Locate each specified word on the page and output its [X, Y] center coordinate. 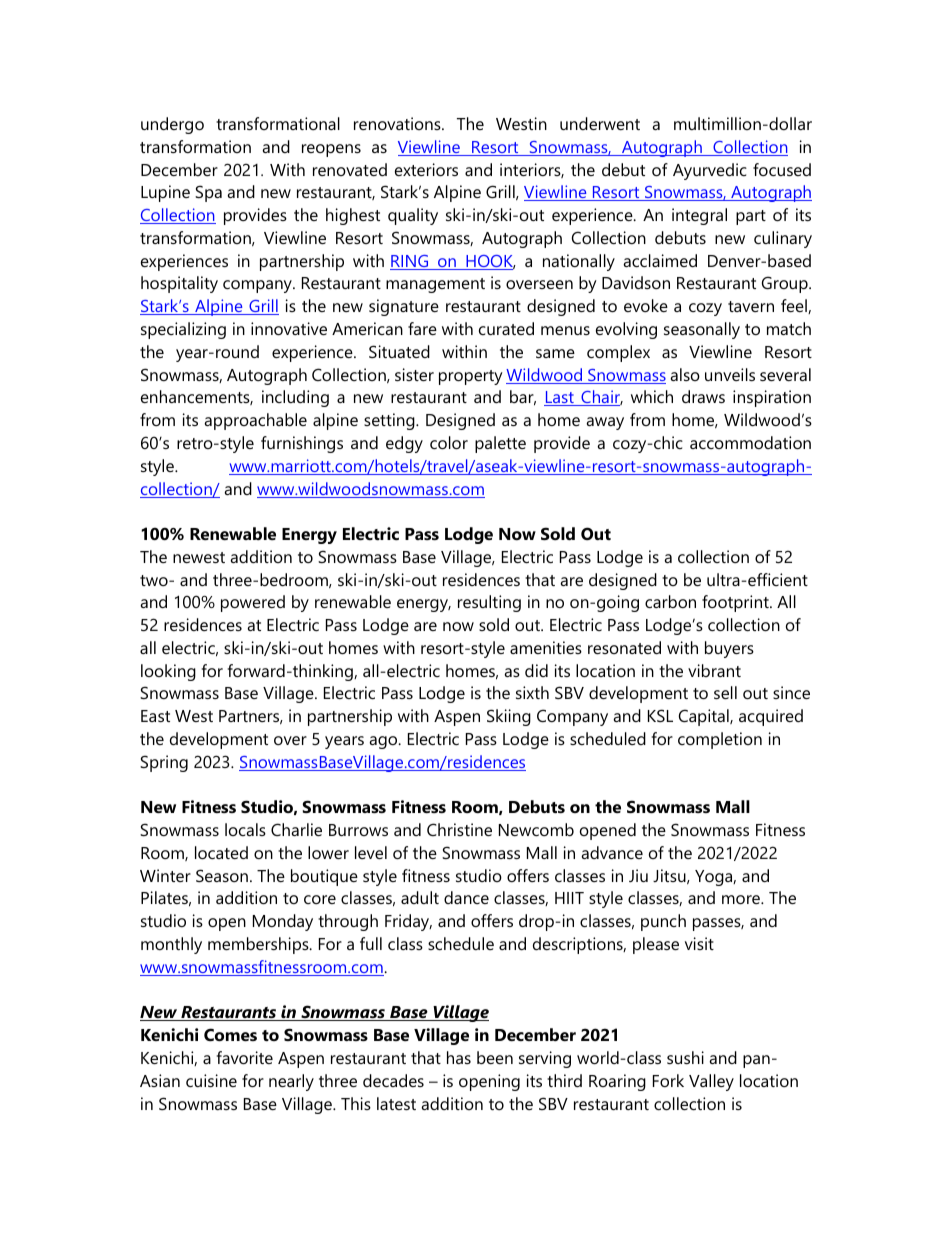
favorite [245, 1057]
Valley [711, 1082]
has [459, 1057]
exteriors [426, 169]
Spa [208, 193]
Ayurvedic [710, 171]
